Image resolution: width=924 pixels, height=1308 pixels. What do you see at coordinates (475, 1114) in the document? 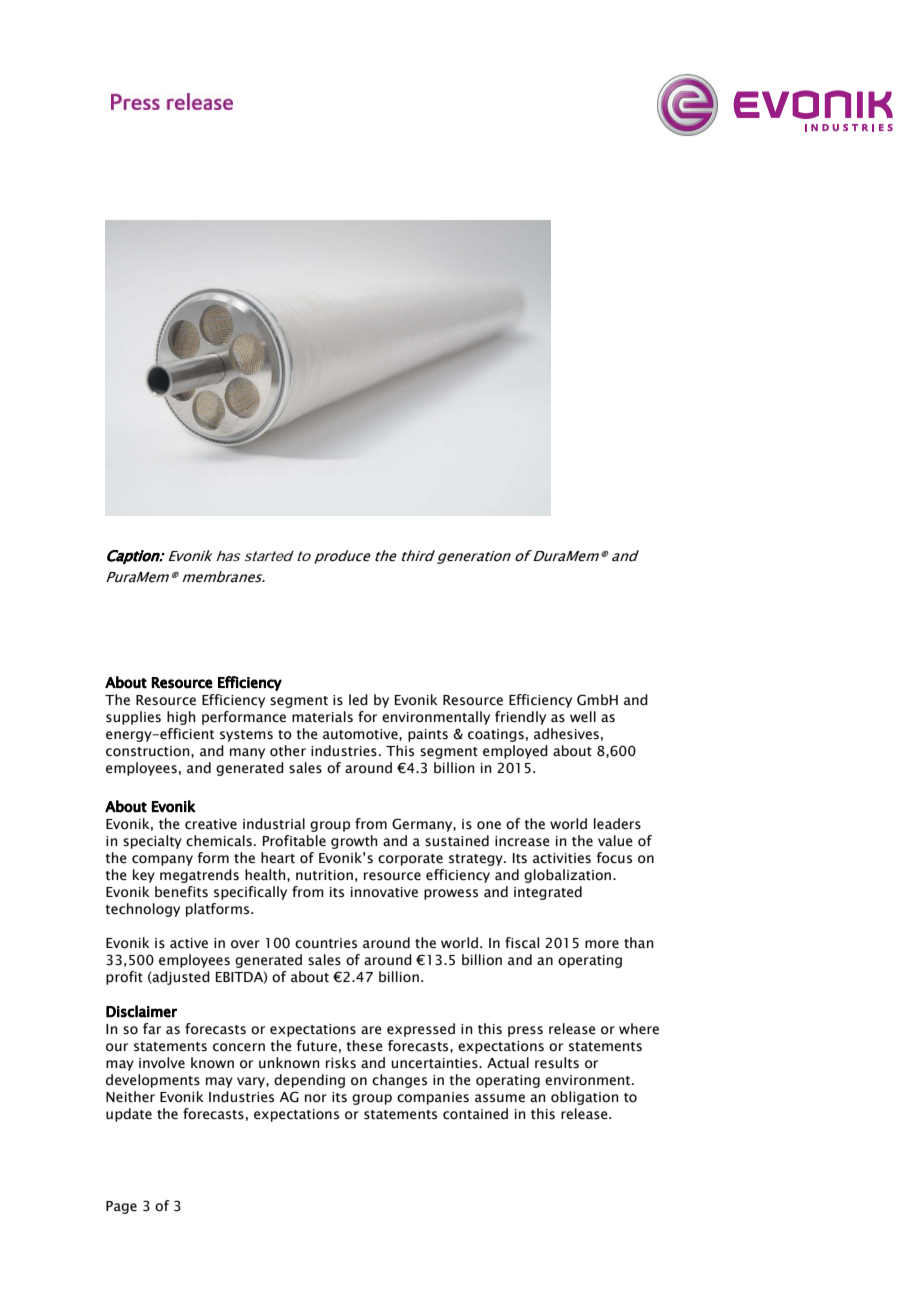
I see `contained` at bounding box center [475, 1114].
